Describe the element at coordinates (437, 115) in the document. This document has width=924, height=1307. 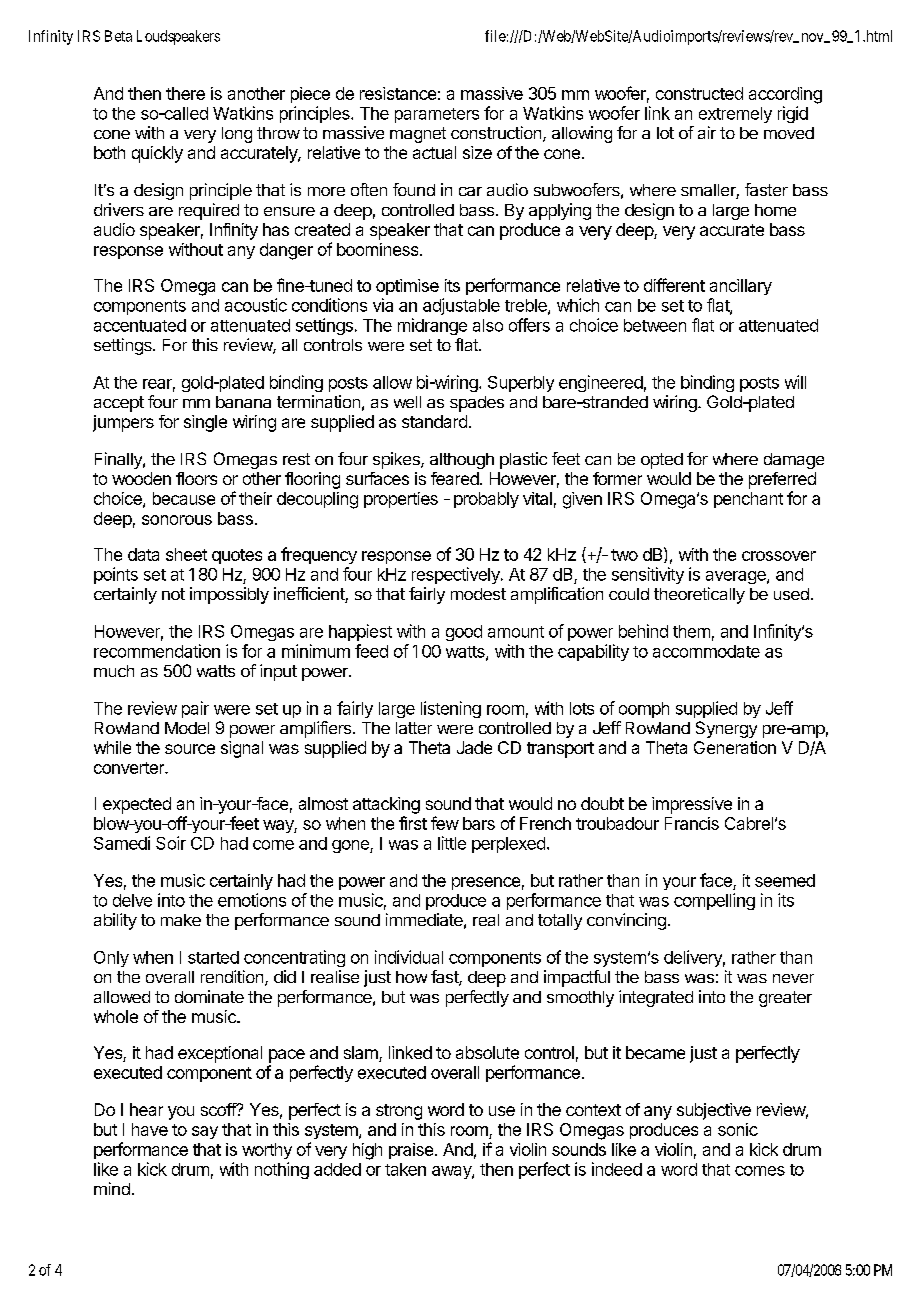
I see `parameters` at that location.
